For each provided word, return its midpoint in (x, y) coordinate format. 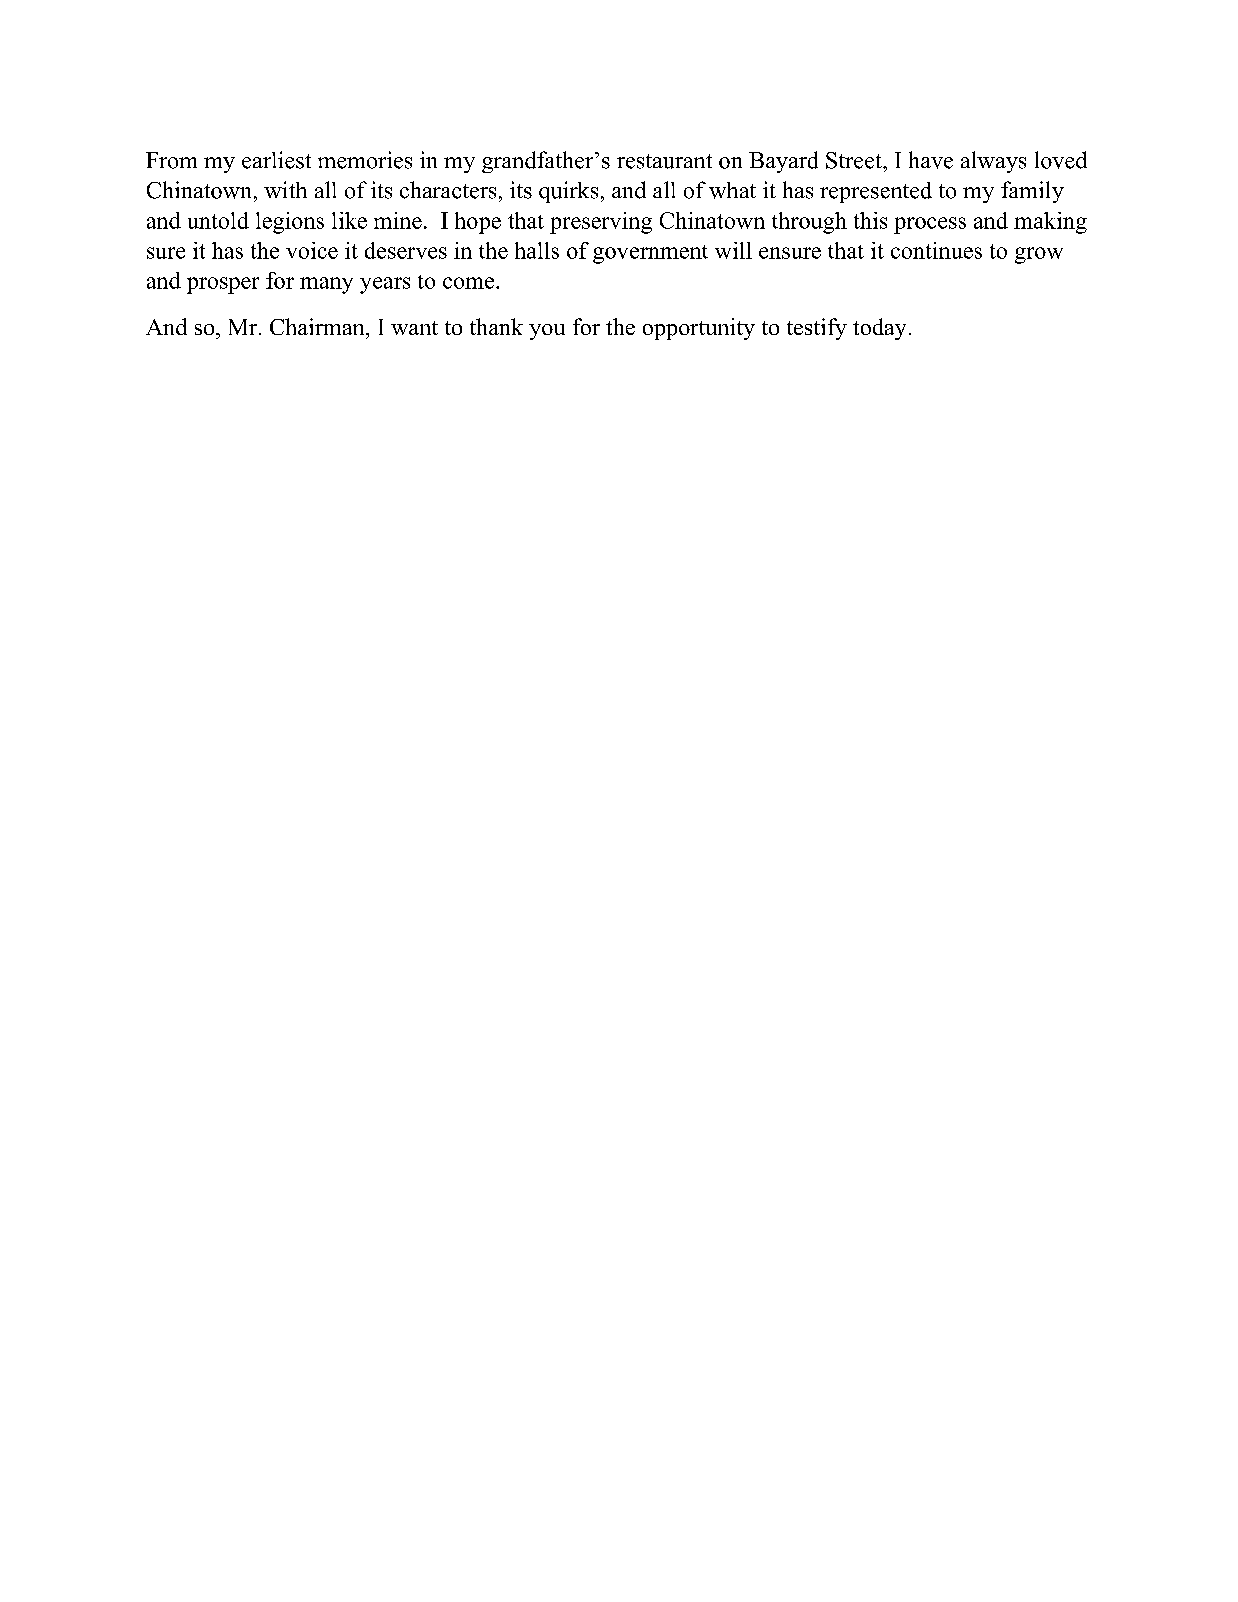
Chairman (318, 326)
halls (537, 250)
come (470, 283)
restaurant (664, 161)
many (326, 285)
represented (876, 192)
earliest (276, 160)
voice (312, 250)
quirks (568, 192)
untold (218, 220)
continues (936, 250)
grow (1039, 255)
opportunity (699, 329)
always (993, 162)
